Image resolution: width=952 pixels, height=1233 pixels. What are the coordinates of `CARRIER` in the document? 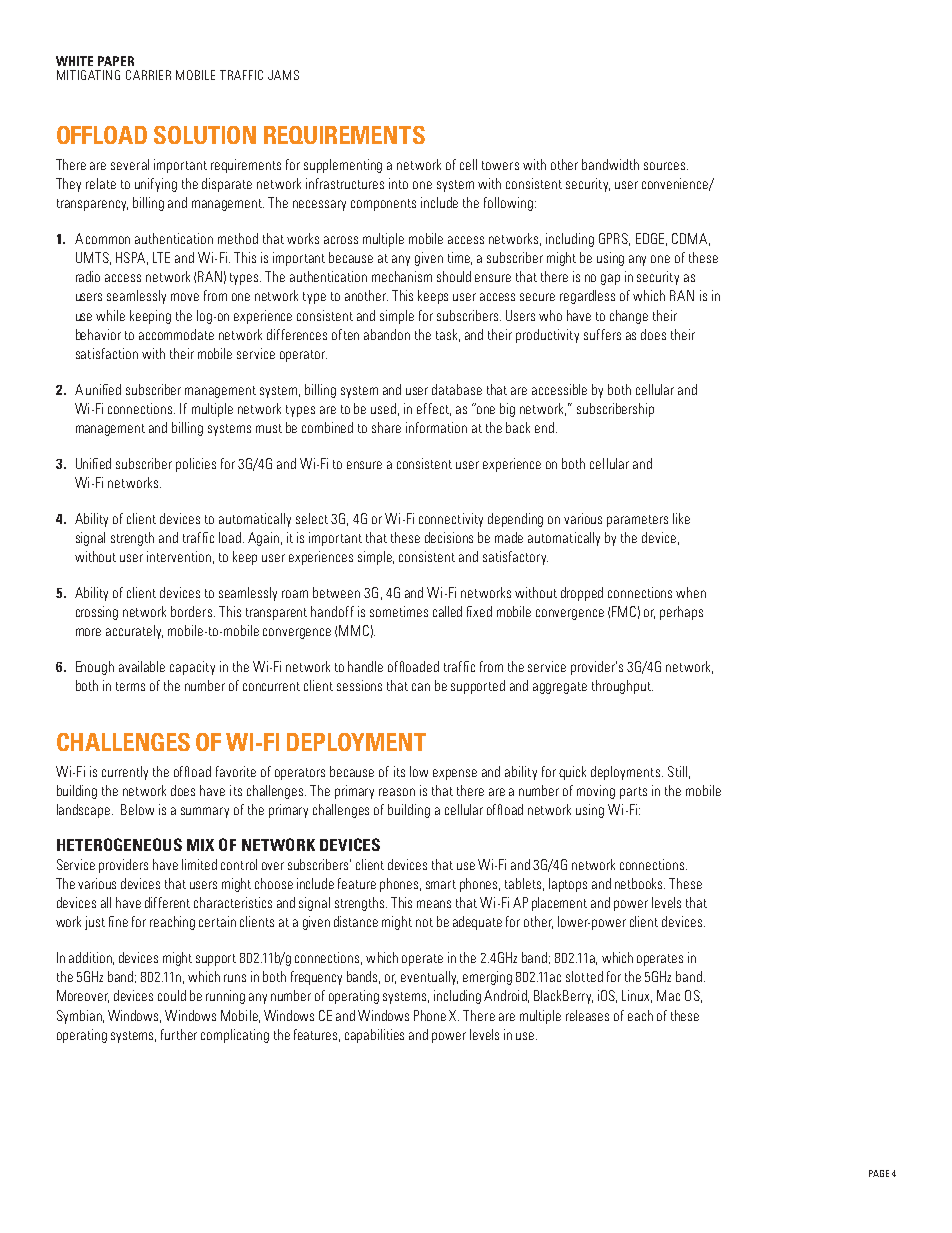 It's located at (148, 75).
